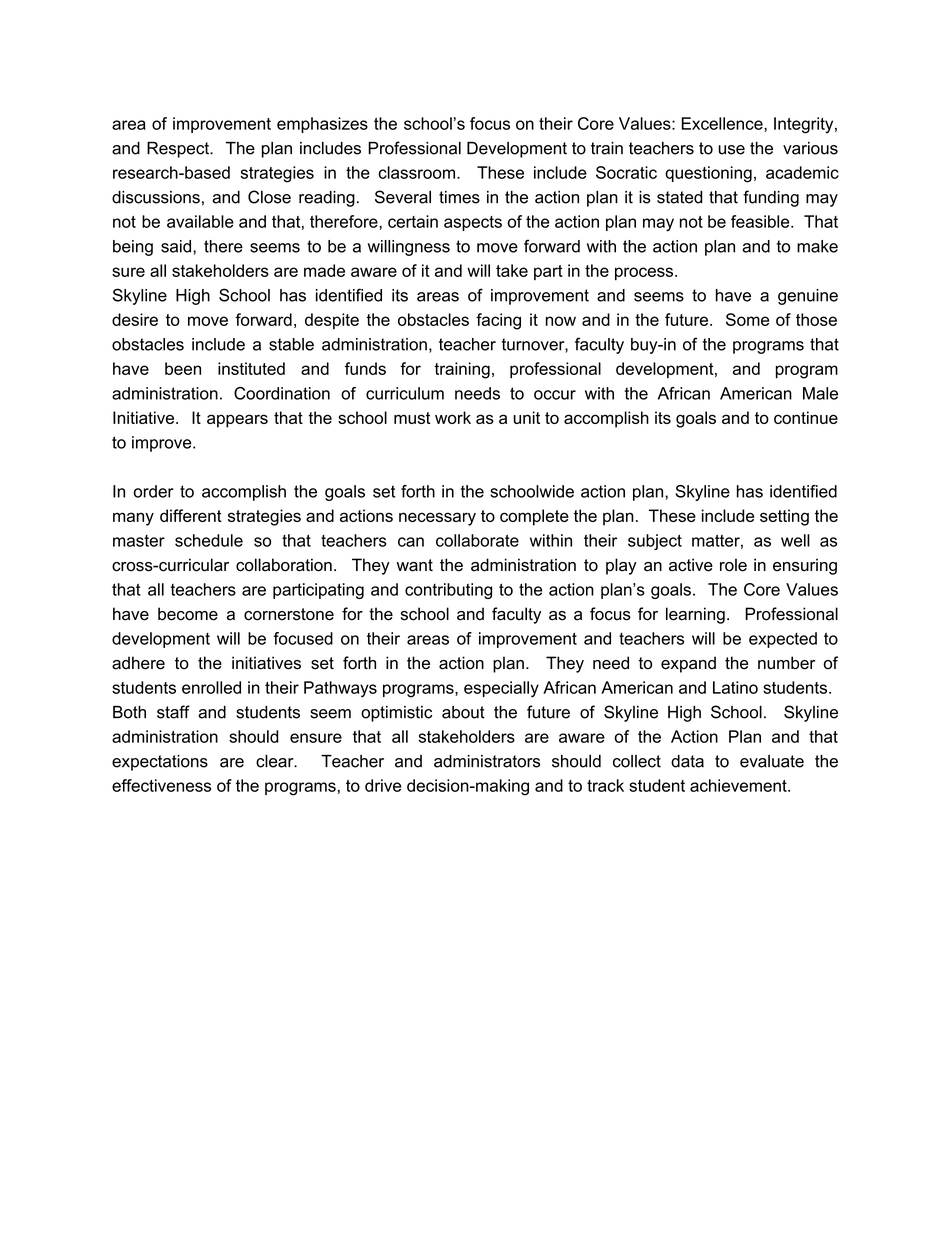 Image resolution: width=952 pixels, height=1233 pixels. Describe the element at coordinates (179, 150) in the screenshot. I see `Respect` at that location.
